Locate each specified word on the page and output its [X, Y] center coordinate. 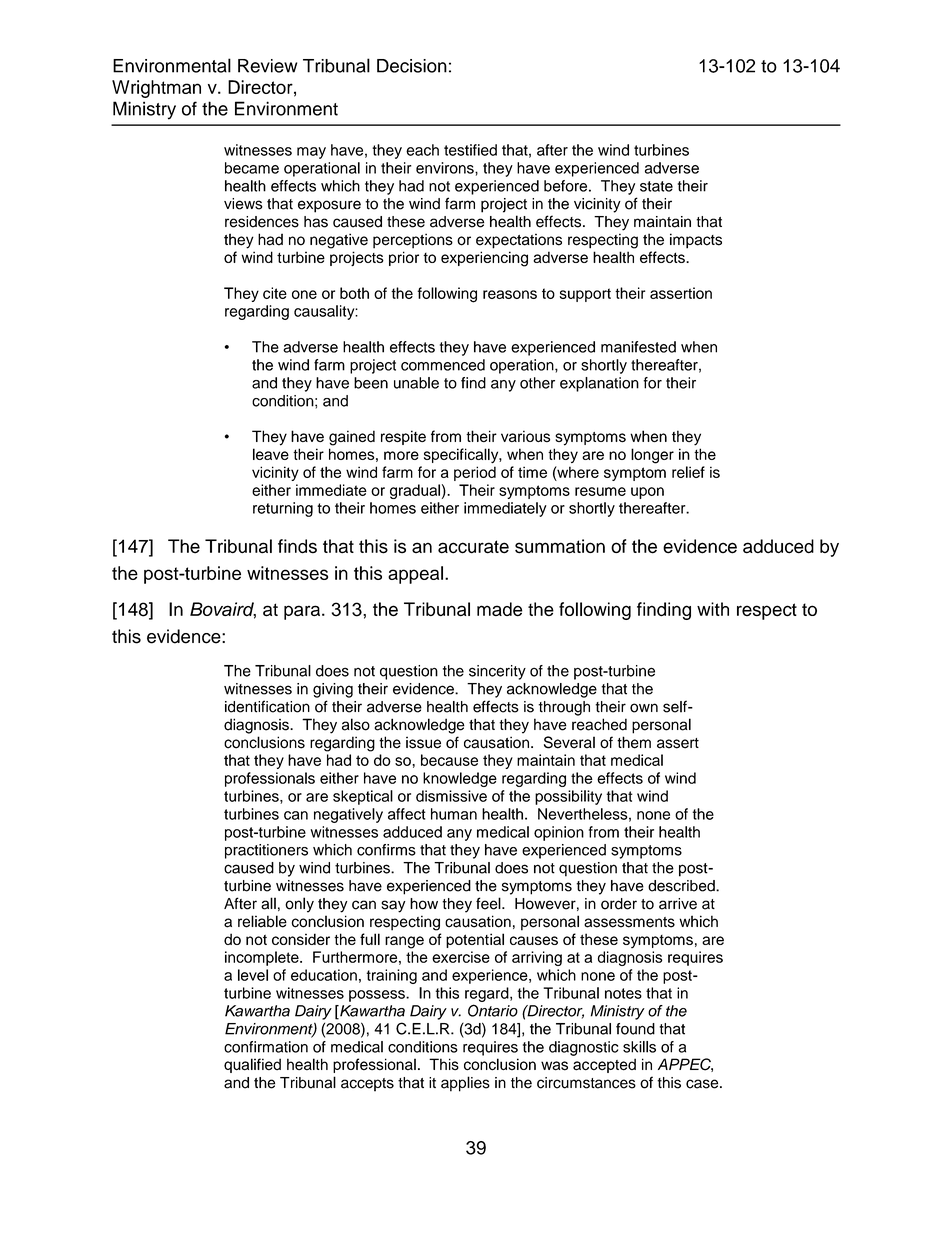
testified [470, 150]
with [713, 609]
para [303, 612]
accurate [473, 547]
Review [267, 66]
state [656, 186]
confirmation [266, 1047]
